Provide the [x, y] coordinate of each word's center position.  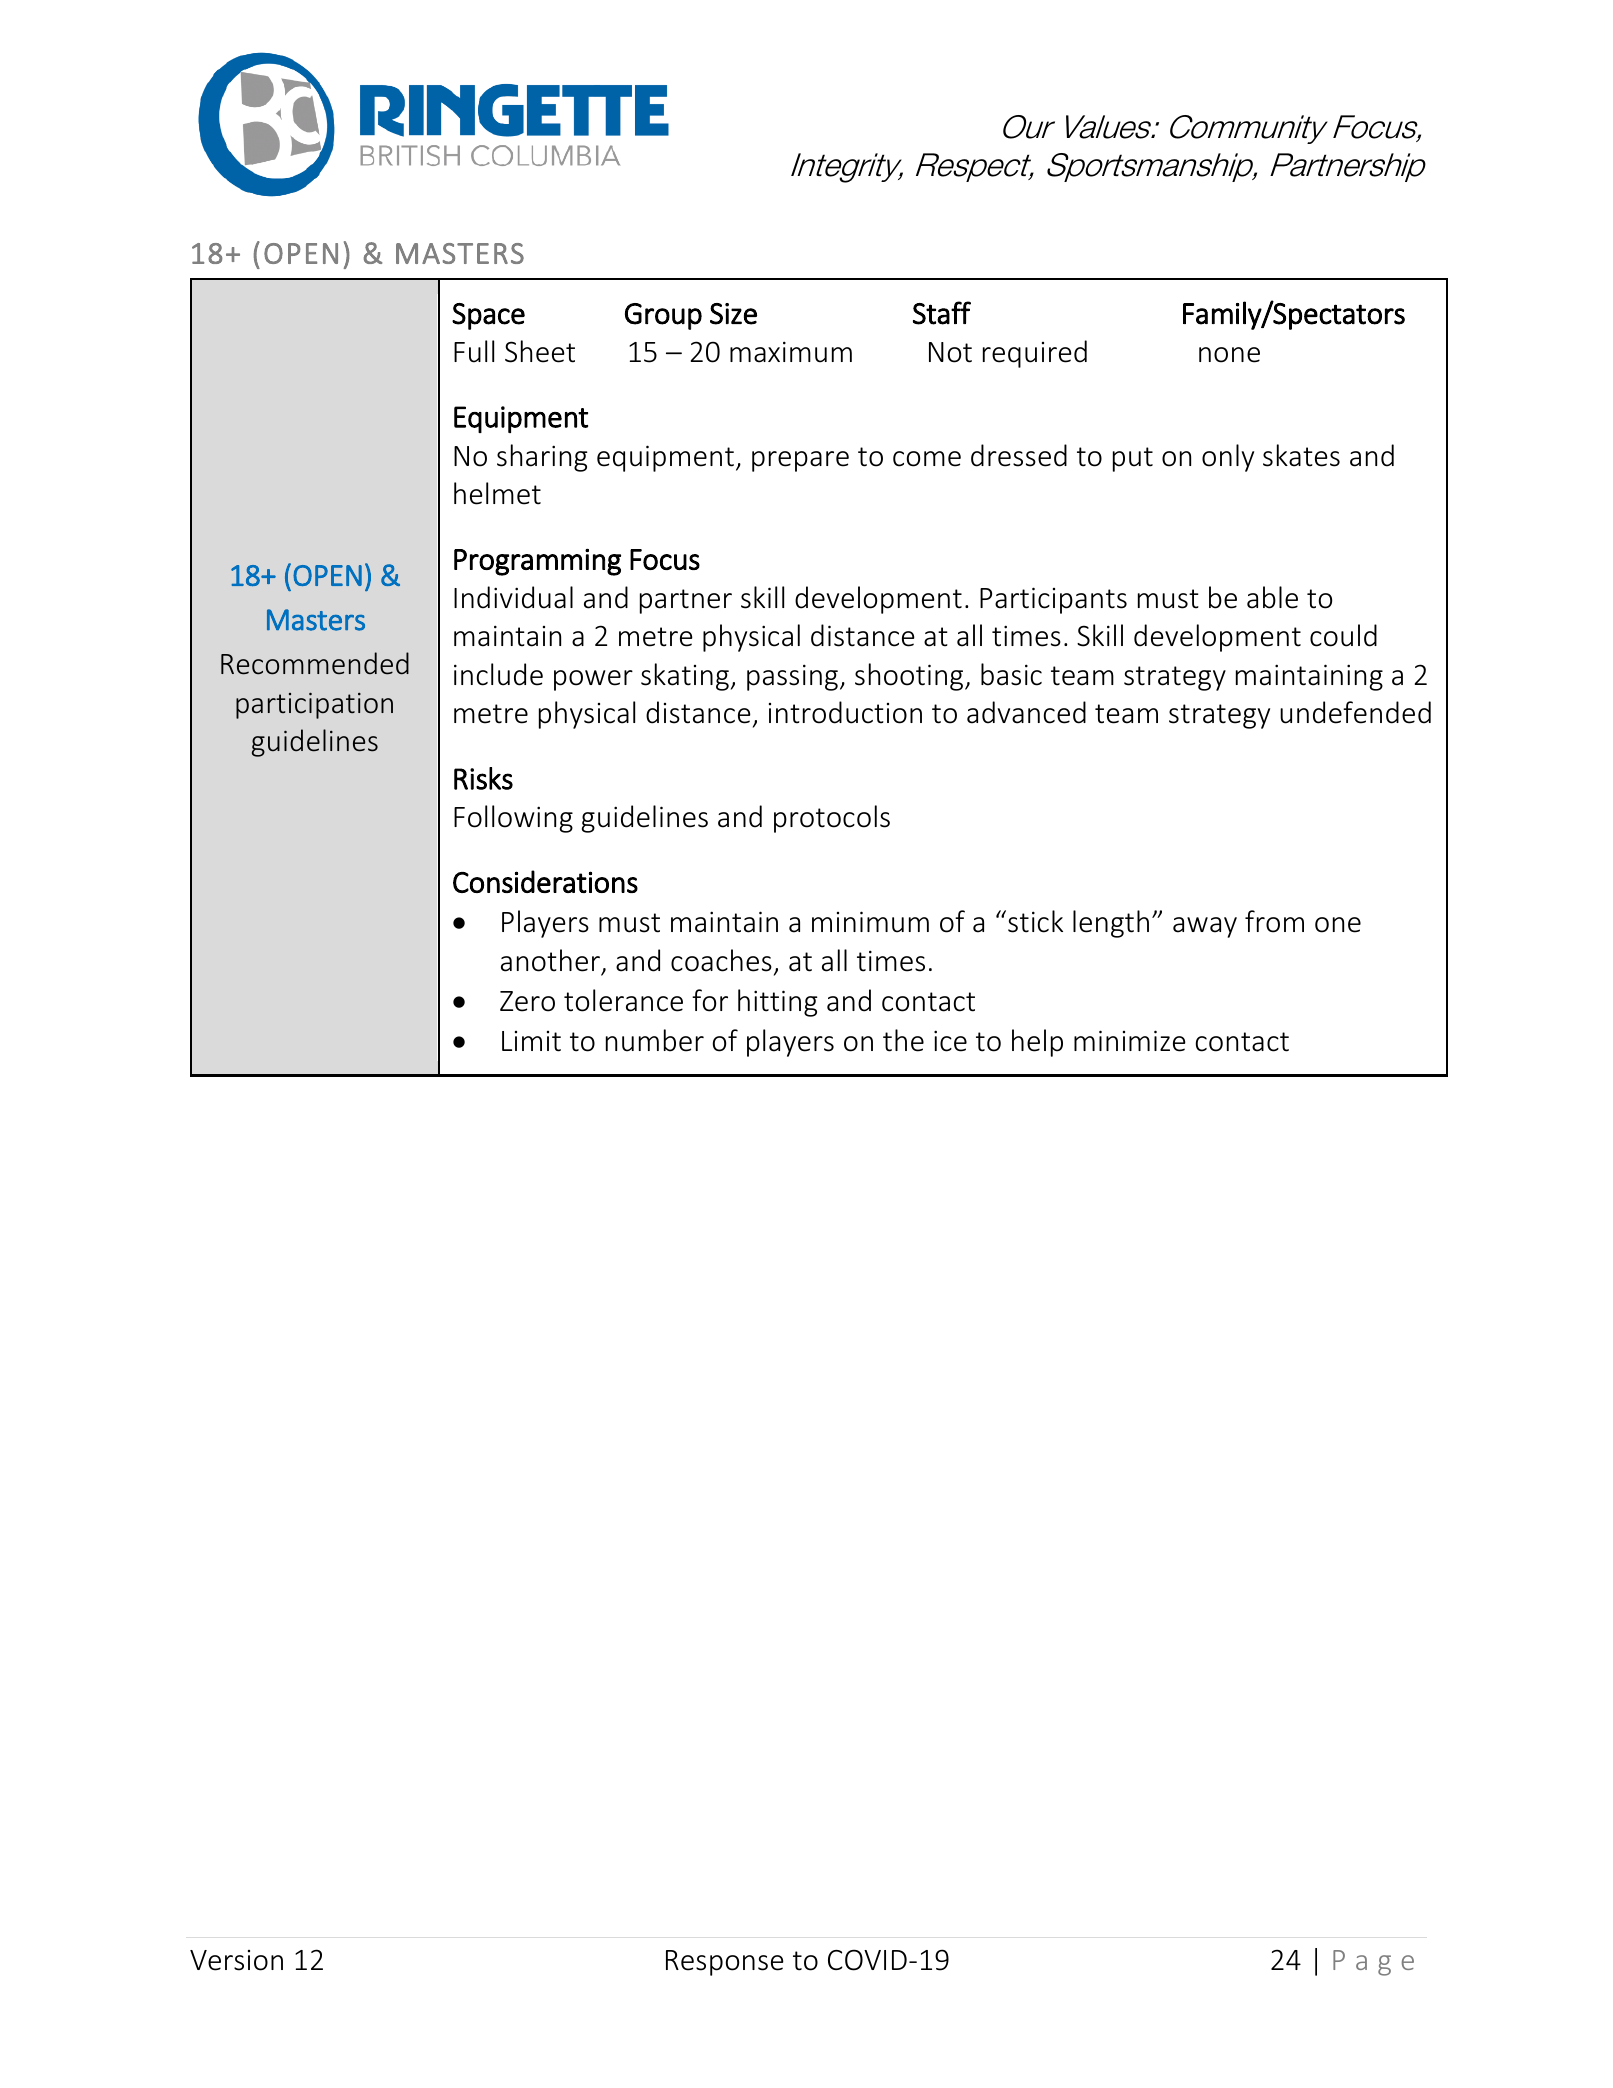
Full [474, 351]
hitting [778, 1003]
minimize [1130, 1041]
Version [236, 1960]
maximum [791, 352]
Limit [531, 1041]
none [1229, 355]
